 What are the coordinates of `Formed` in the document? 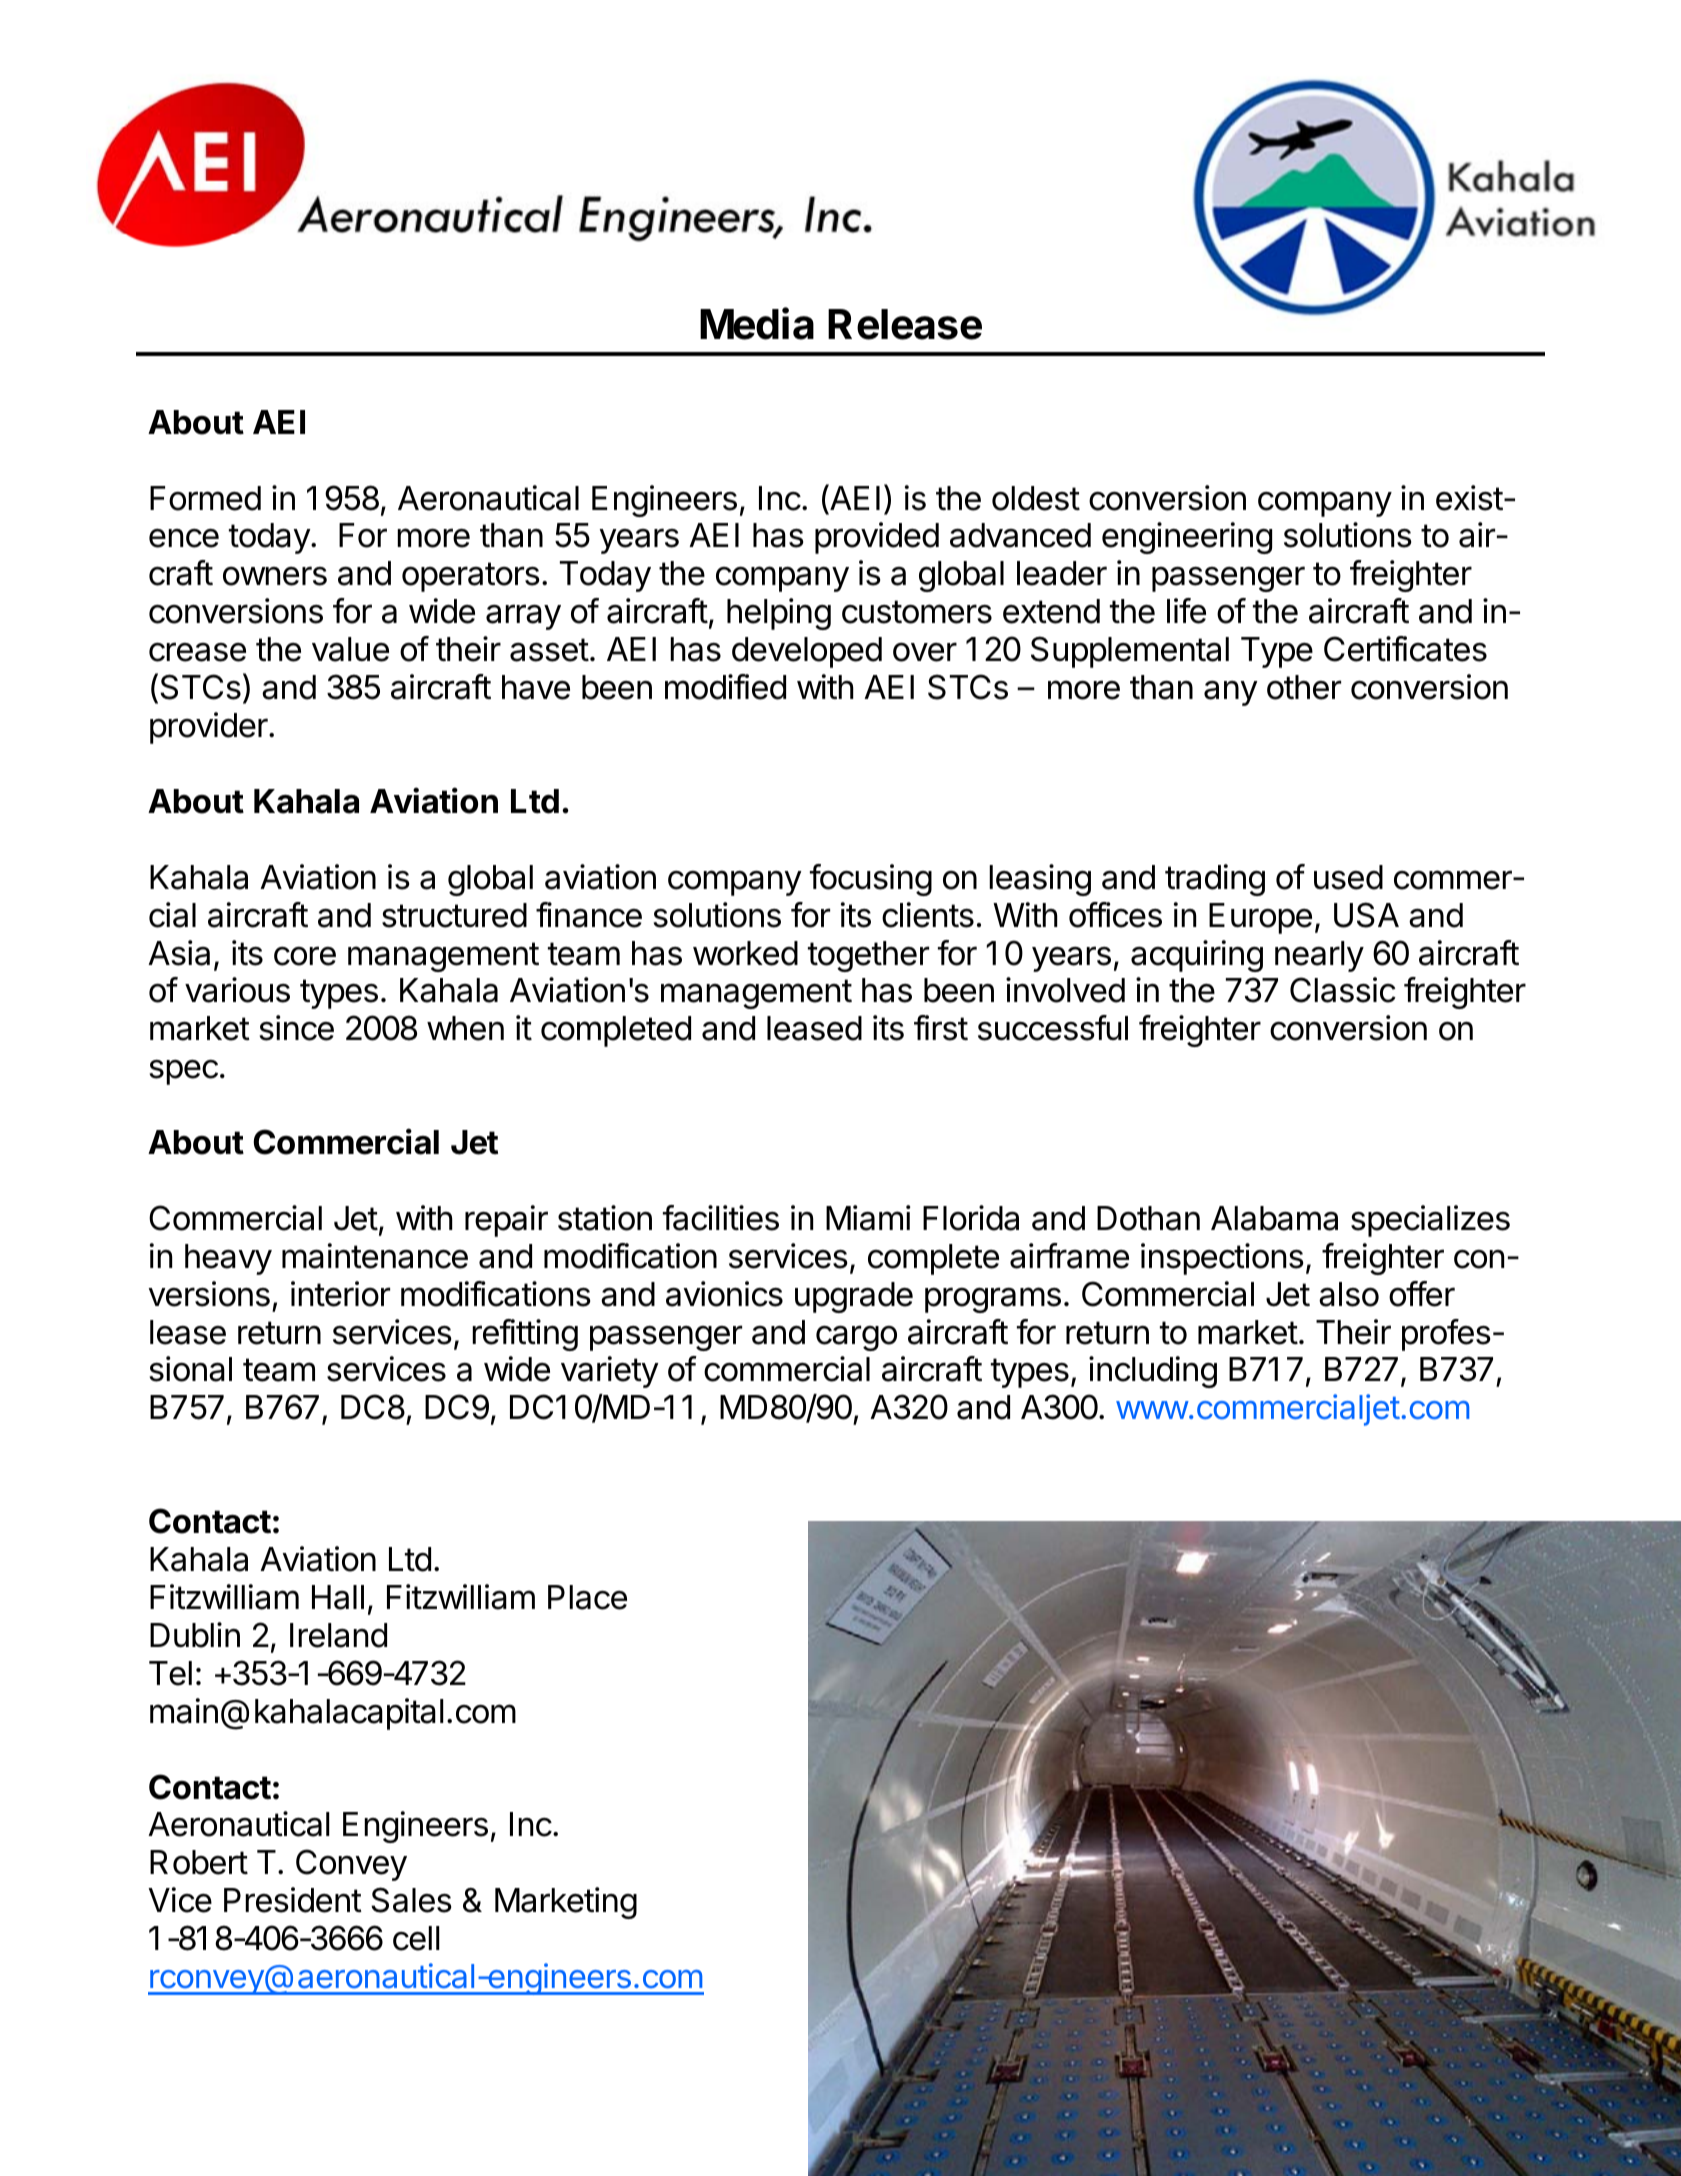 It's located at (205, 498).
